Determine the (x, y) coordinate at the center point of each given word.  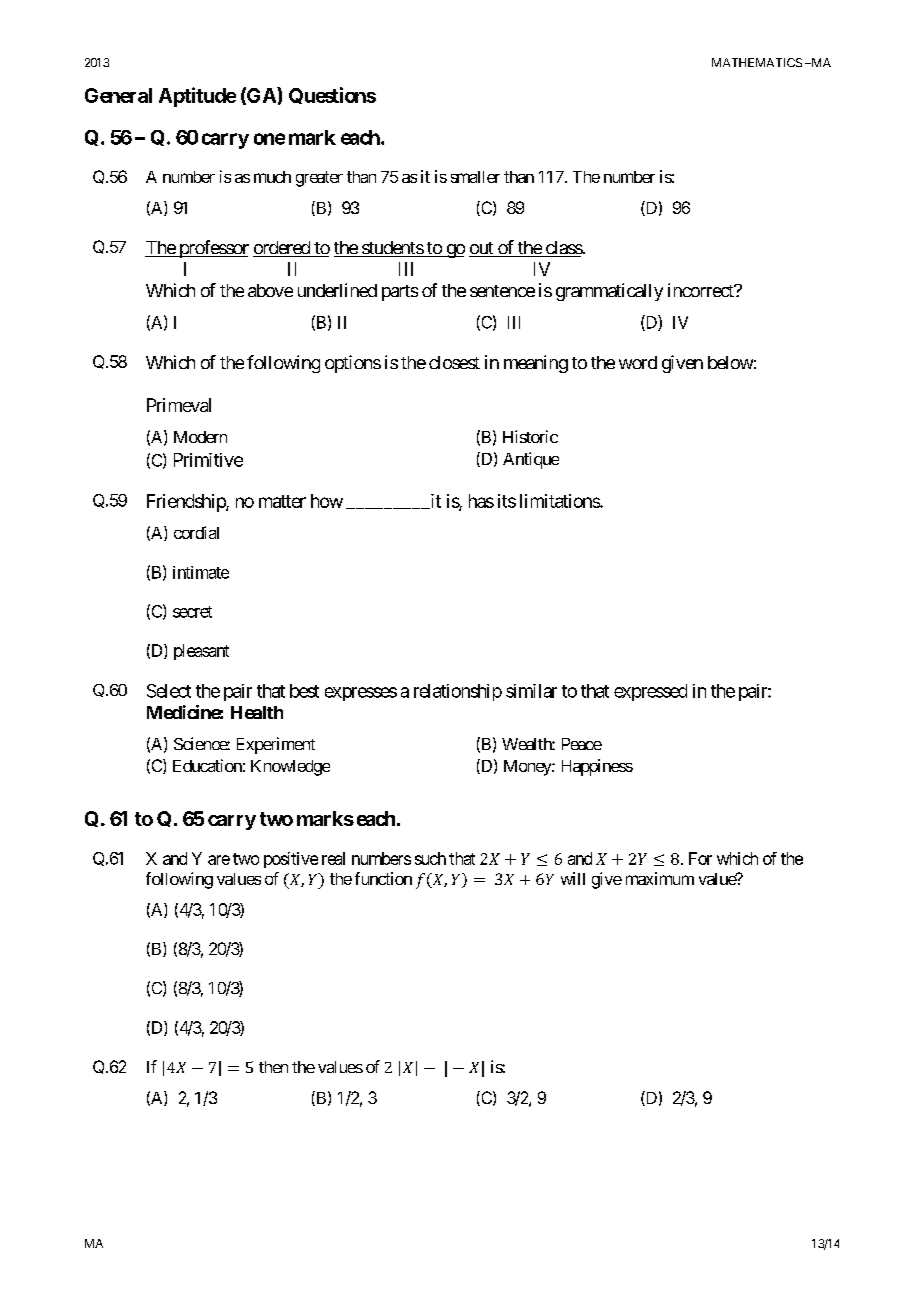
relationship (458, 692)
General (118, 95)
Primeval (179, 405)
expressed (650, 692)
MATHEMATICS (757, 62)
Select (169, 691)
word (638, 362)
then (273, 1067)
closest (454, 362)
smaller (475, 177)
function (383, 878)
